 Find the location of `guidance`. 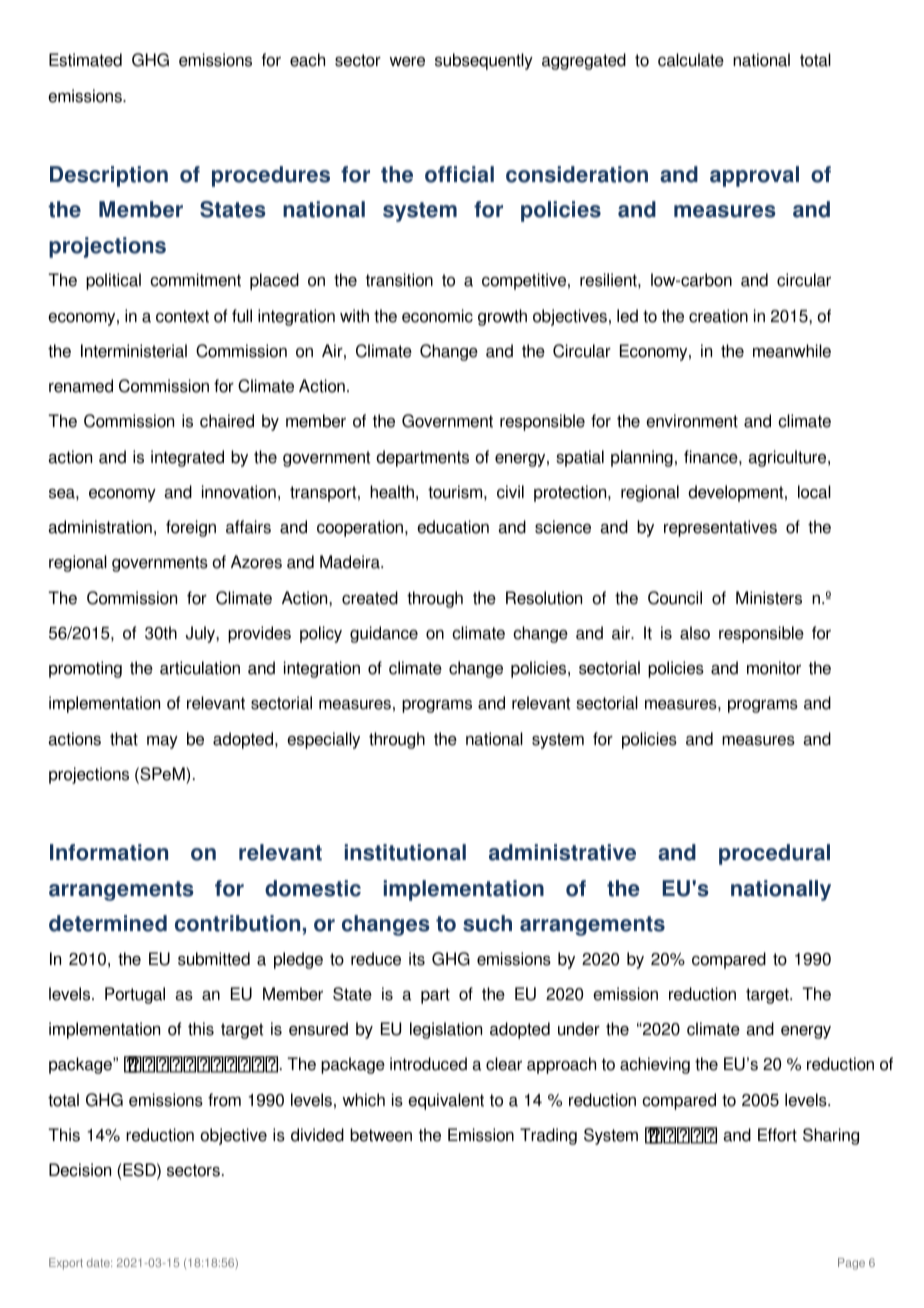

guidance is located at coordinates (384, 634).
